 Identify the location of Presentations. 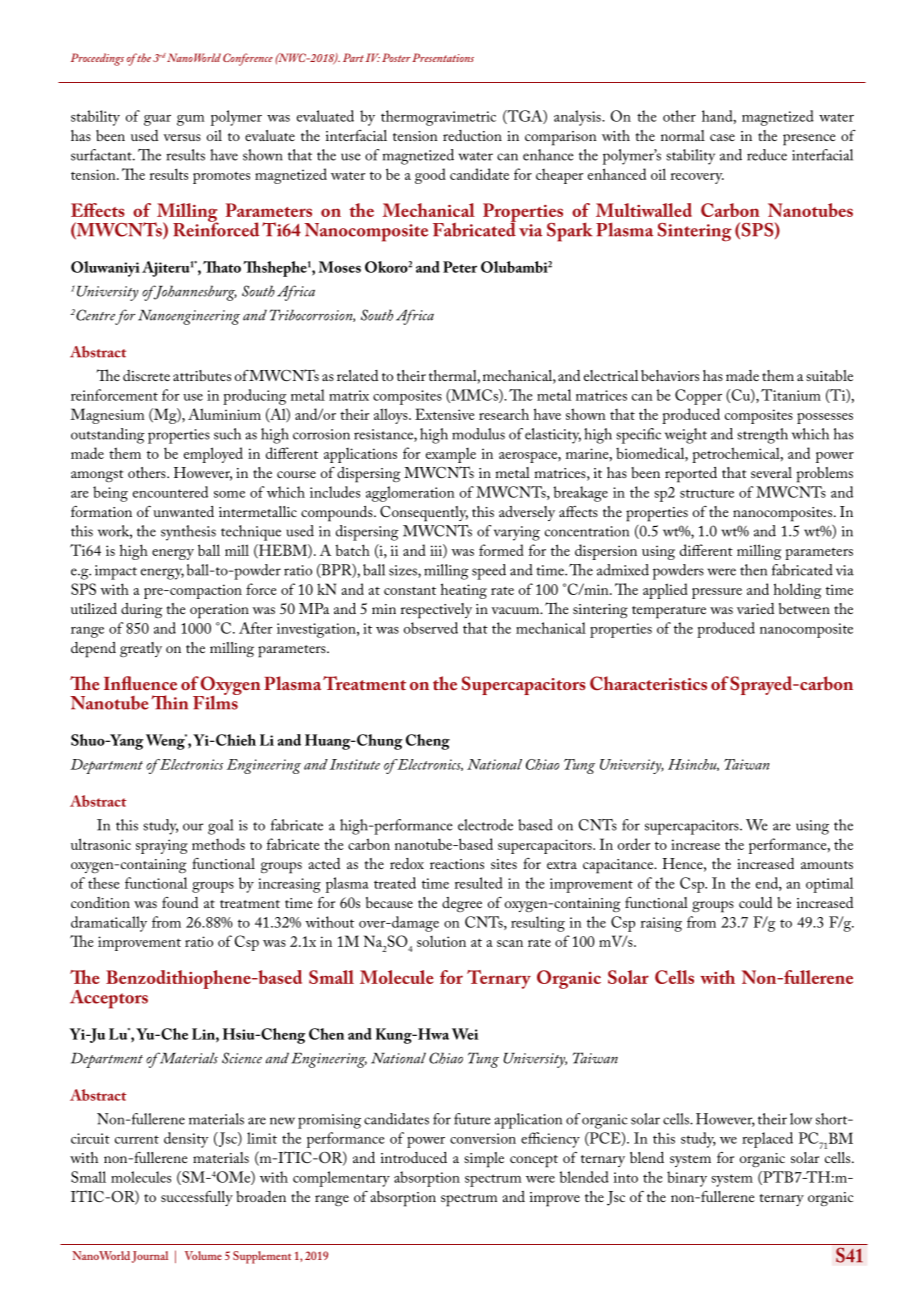
(443, 57).
